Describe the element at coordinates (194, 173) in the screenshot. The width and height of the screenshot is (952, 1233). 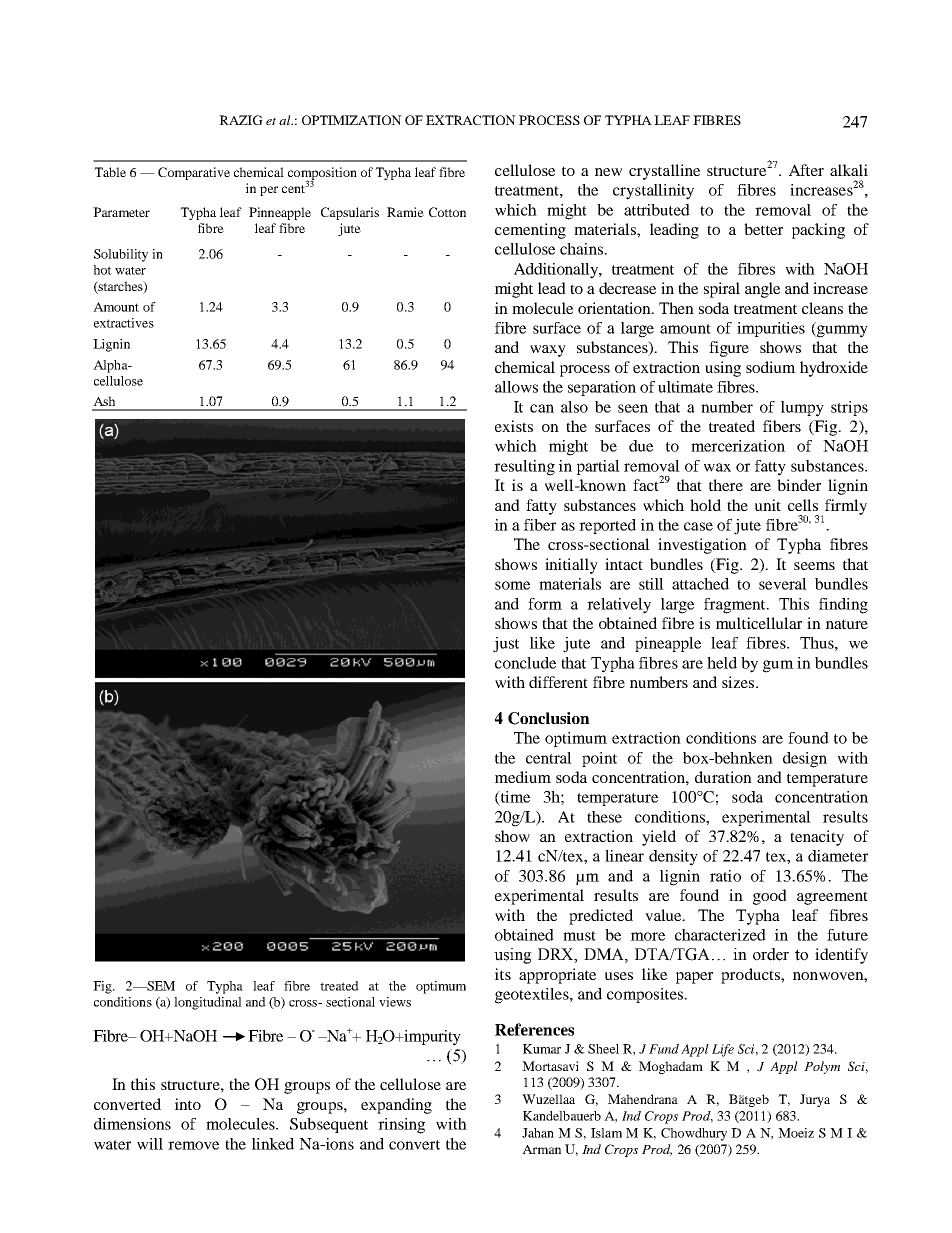
I see `Comparative` at that location.
